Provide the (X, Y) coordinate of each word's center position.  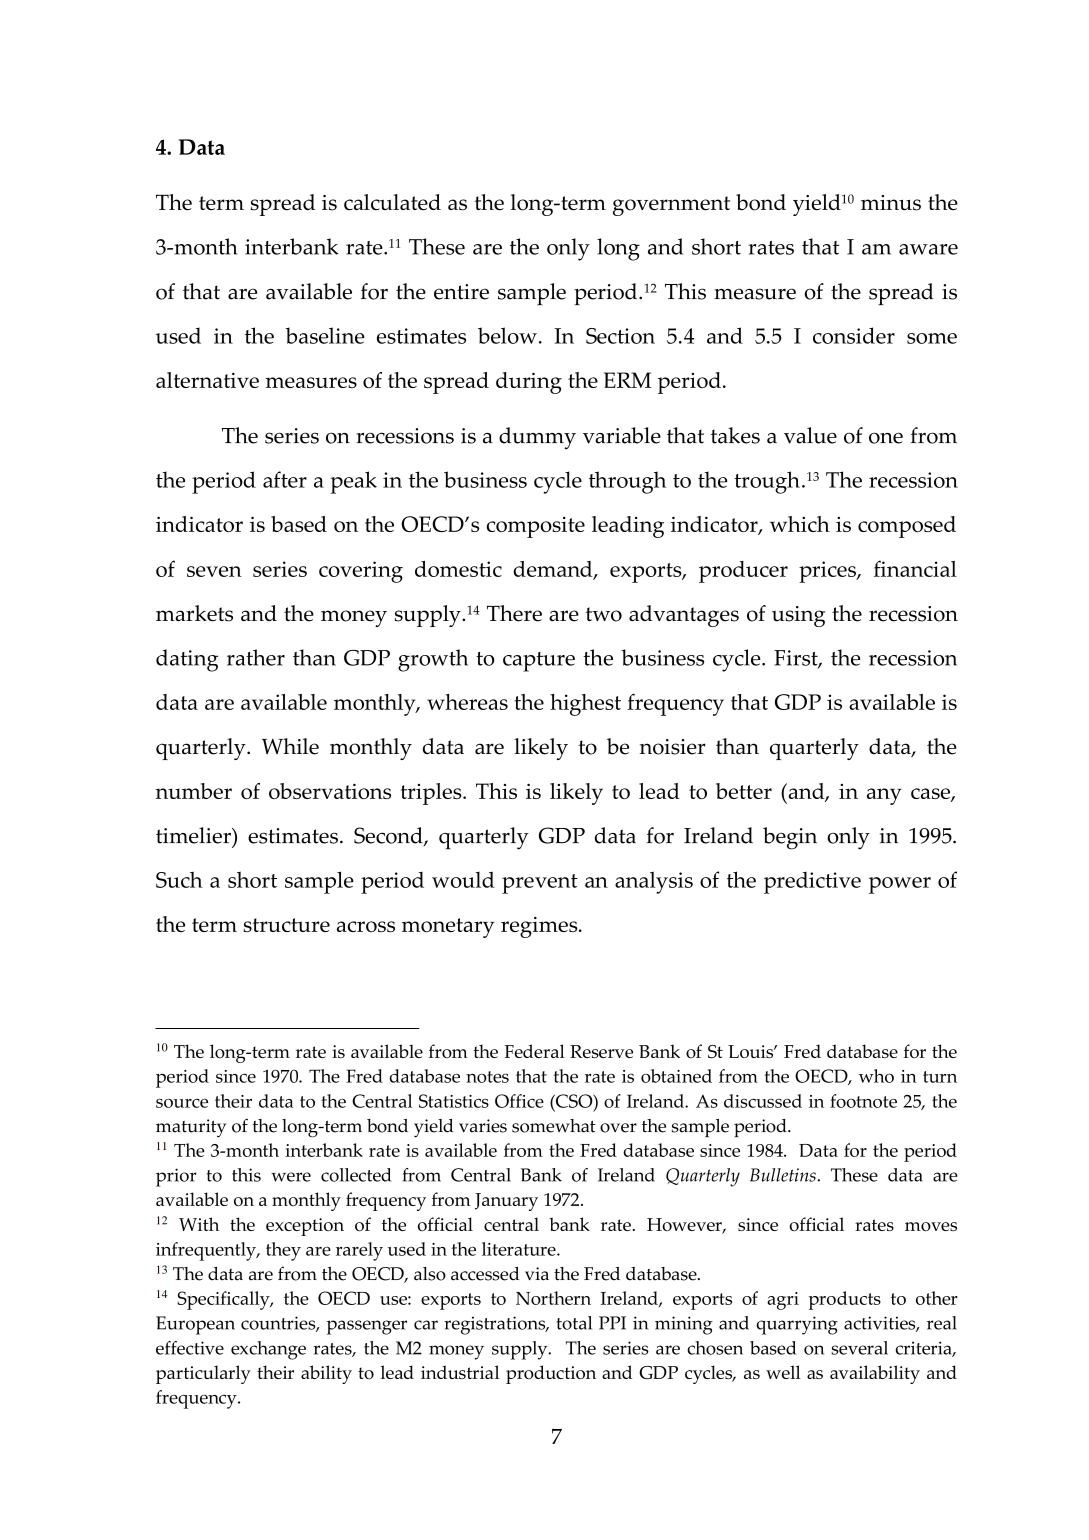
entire (461, 292)
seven (214, 571)
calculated (392, 202)
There (514, 613)
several (859, 1348)
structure (286, 925)
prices (828, 572)
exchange (268, 1350)
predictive (812, 883)
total (574, 1323)
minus (891, 203)
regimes (540, 927)
